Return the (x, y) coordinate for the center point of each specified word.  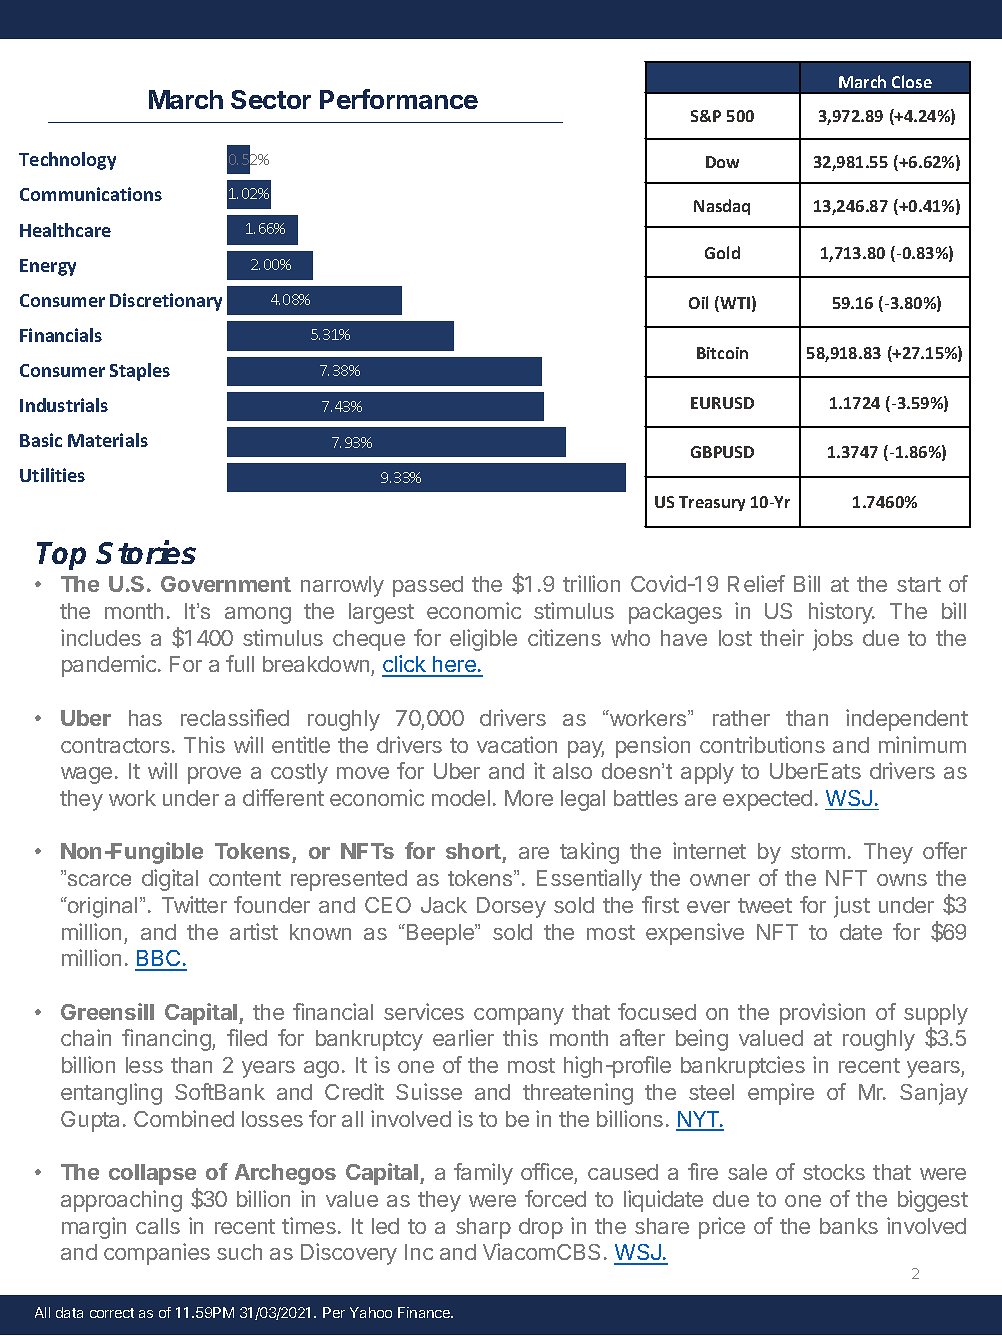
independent (907, 720)
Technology (67, 161)
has (145, 718)
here (454, 666)
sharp (483, 1228)
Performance (399, 99)
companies (157, 1254)
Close (912, 81)
